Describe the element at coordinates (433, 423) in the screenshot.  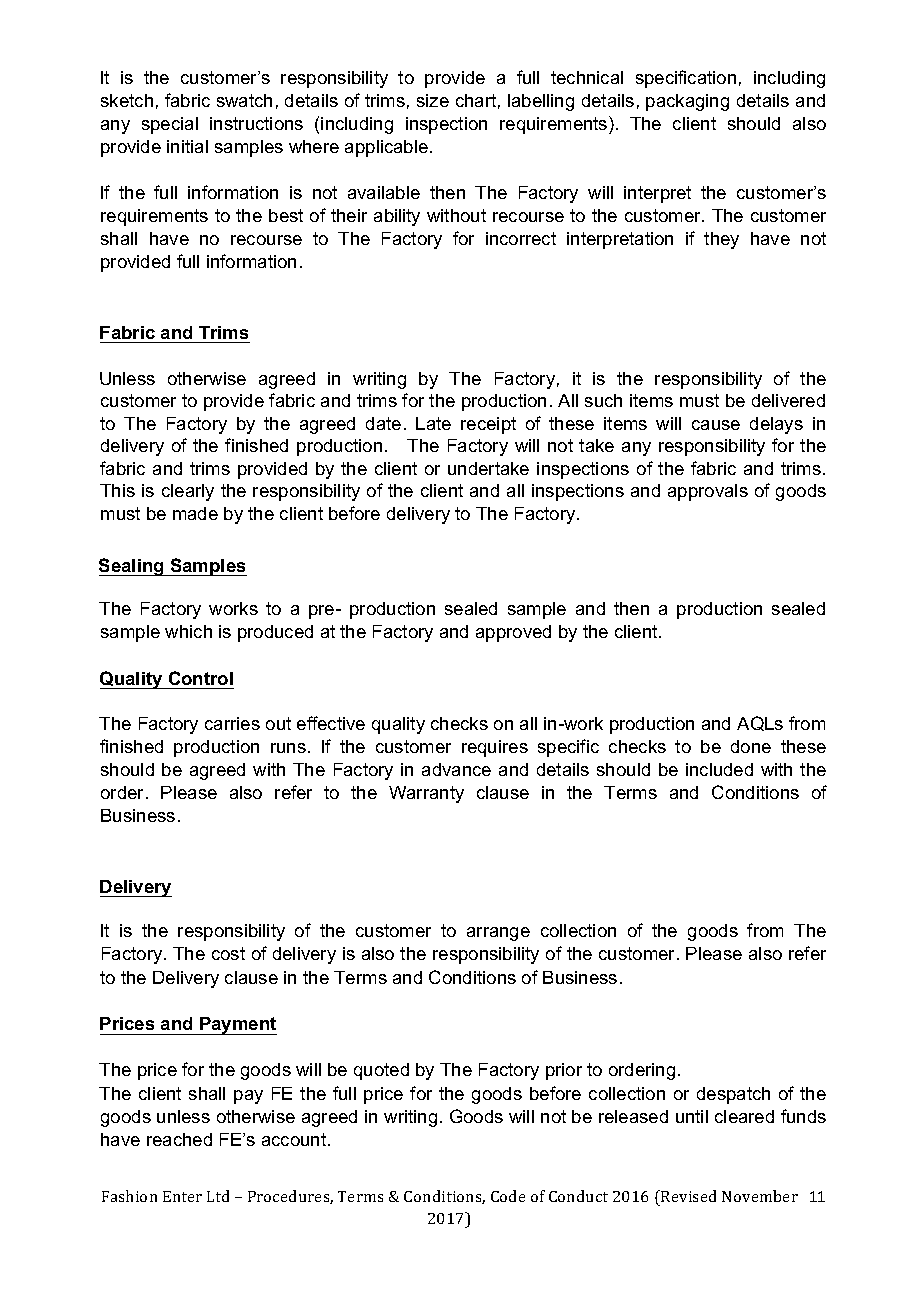
I see `Late` at that location.
